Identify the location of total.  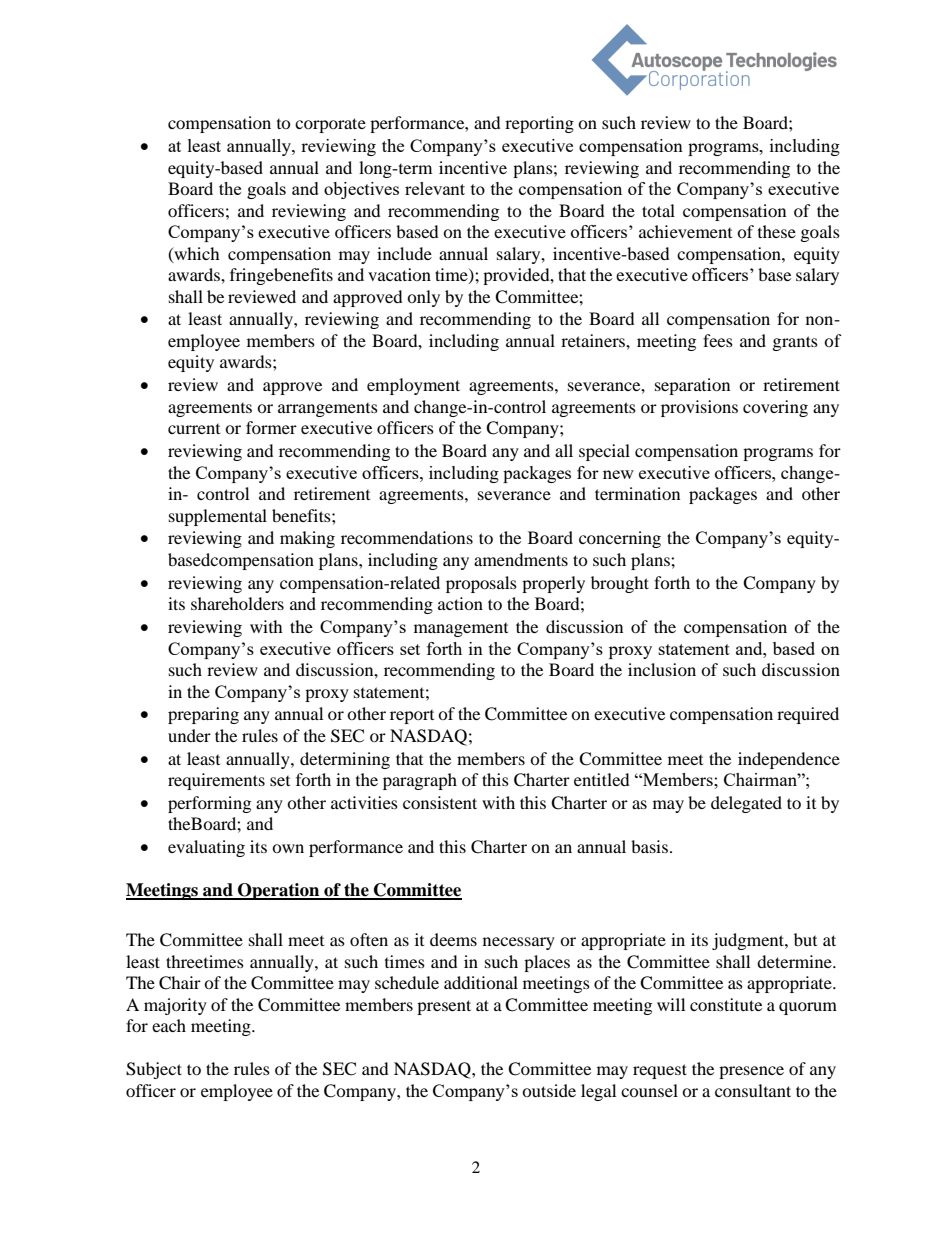
(658, 210).
